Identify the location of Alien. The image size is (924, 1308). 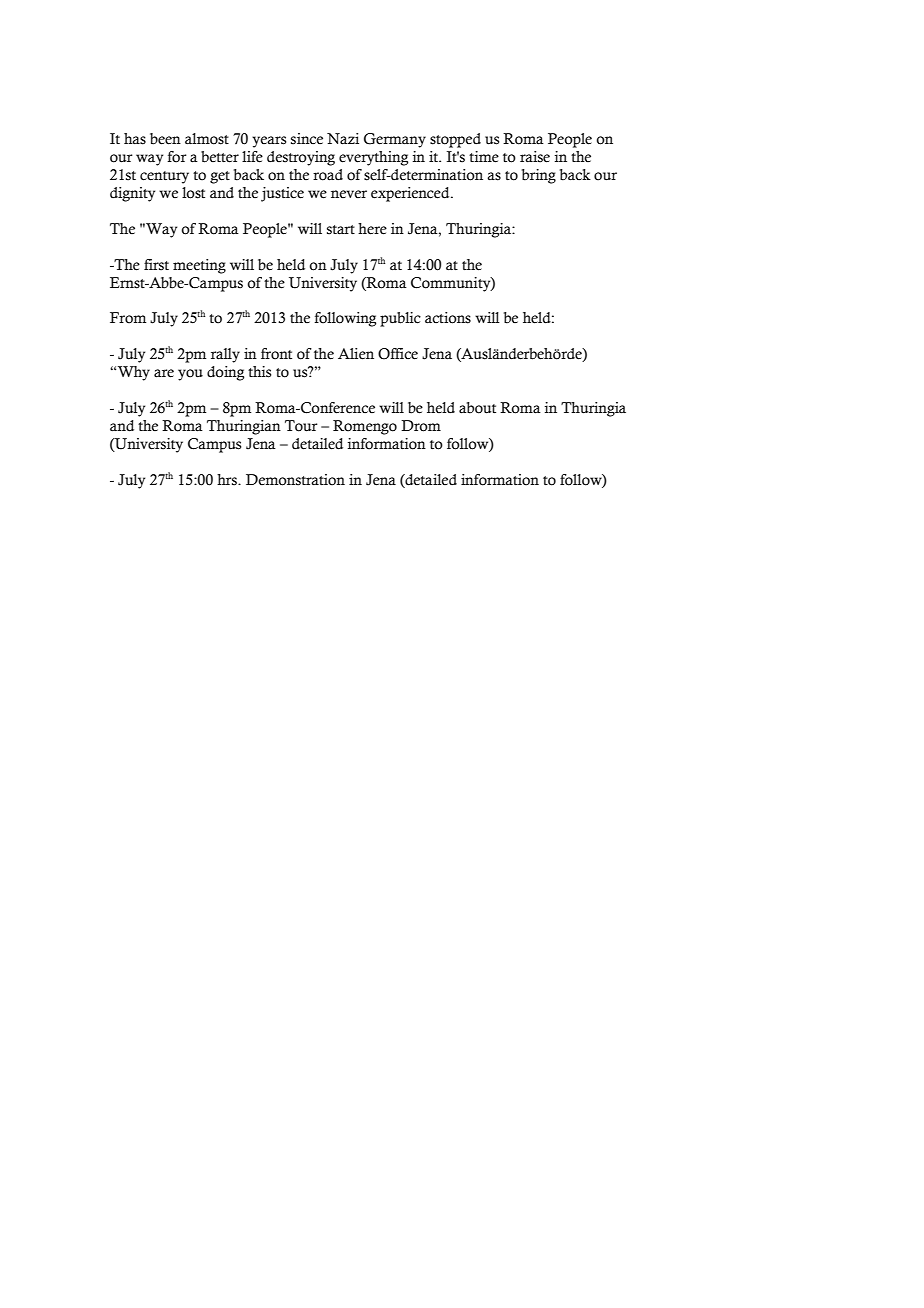
(356, 354).
